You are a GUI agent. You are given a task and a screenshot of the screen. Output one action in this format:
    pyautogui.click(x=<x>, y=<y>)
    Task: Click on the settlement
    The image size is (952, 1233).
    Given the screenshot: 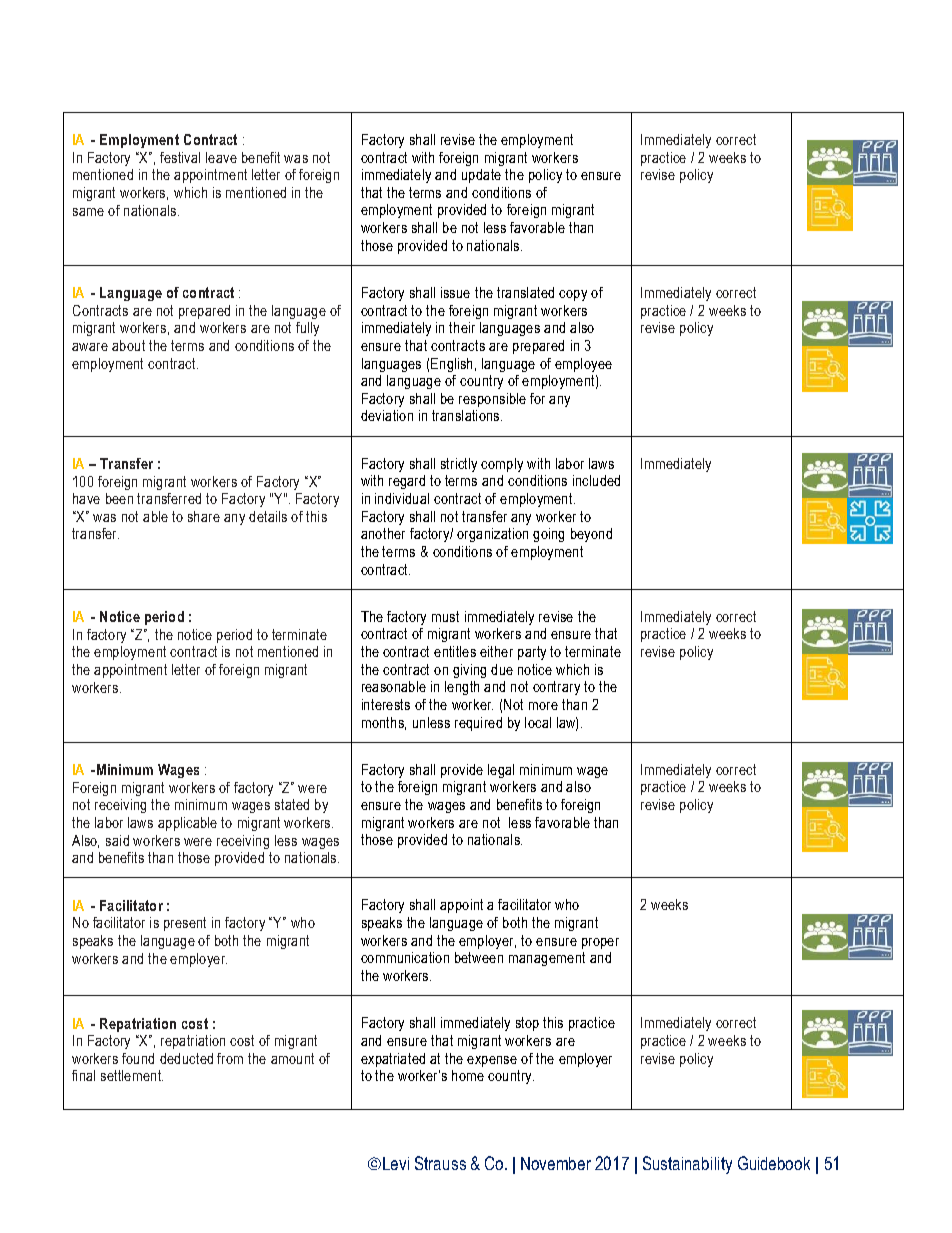 What is the action you would take?
    pyautogui.click(x=132, y=1075)
